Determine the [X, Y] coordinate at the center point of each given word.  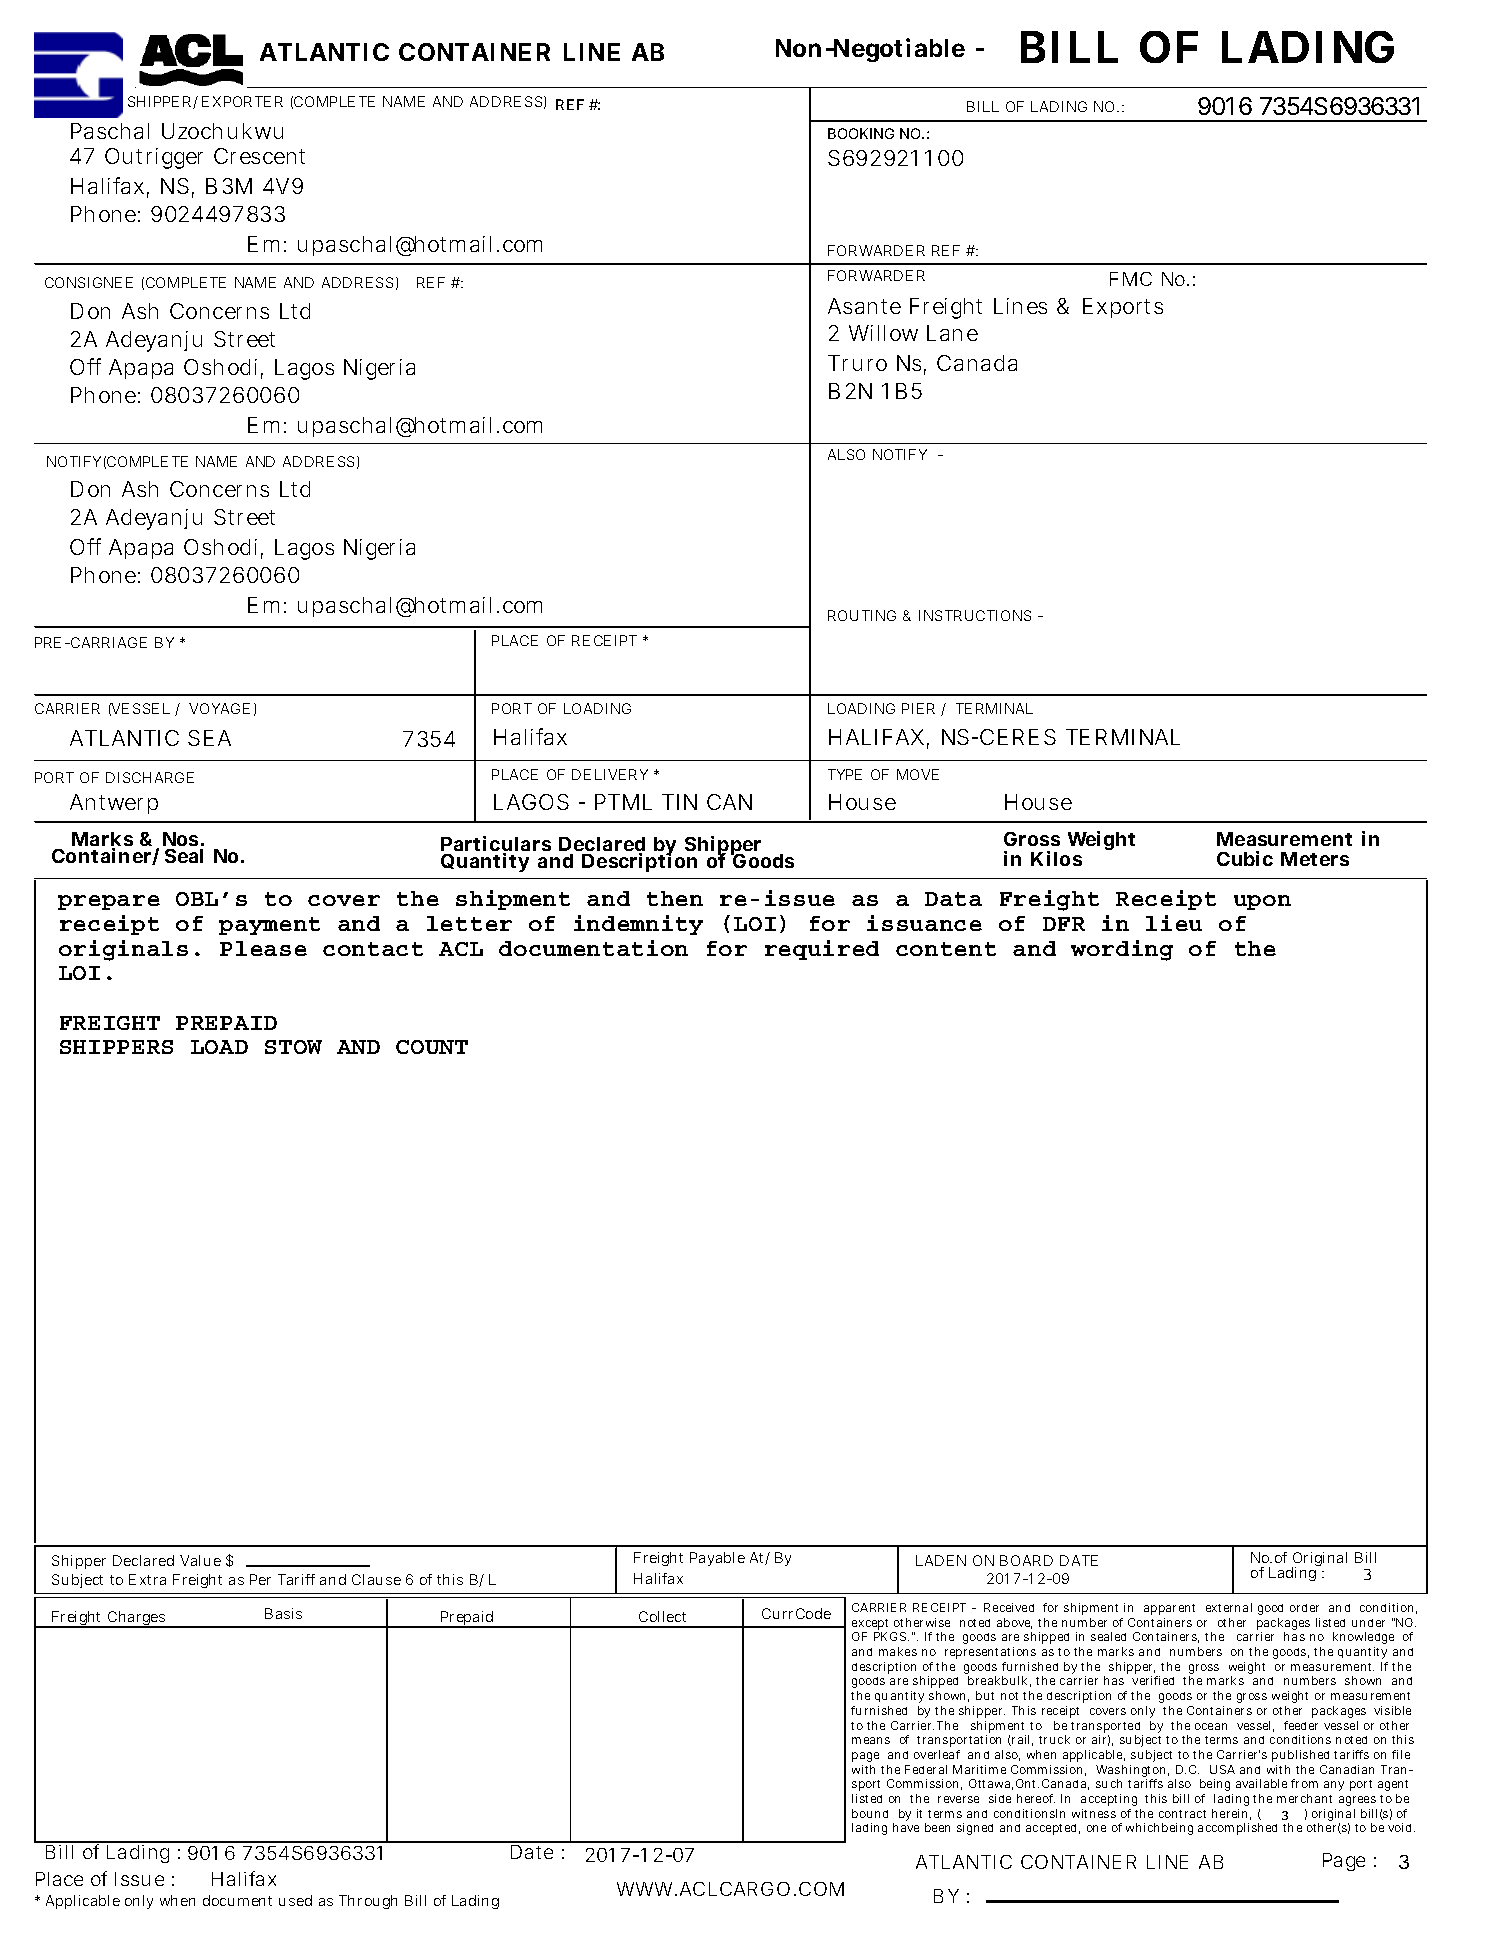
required [822, 950]
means [871, 1740]
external [1229, 1607]
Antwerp [114, 804]
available [1264, 1783]
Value [200, 1560]
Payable [717, 1559]
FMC [1131, 279]
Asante [864, 306]
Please [263, 948]
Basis [283, 1613]
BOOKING [861, 133]
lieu [1174, 923]
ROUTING [862, 615]
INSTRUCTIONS [975, 615]
